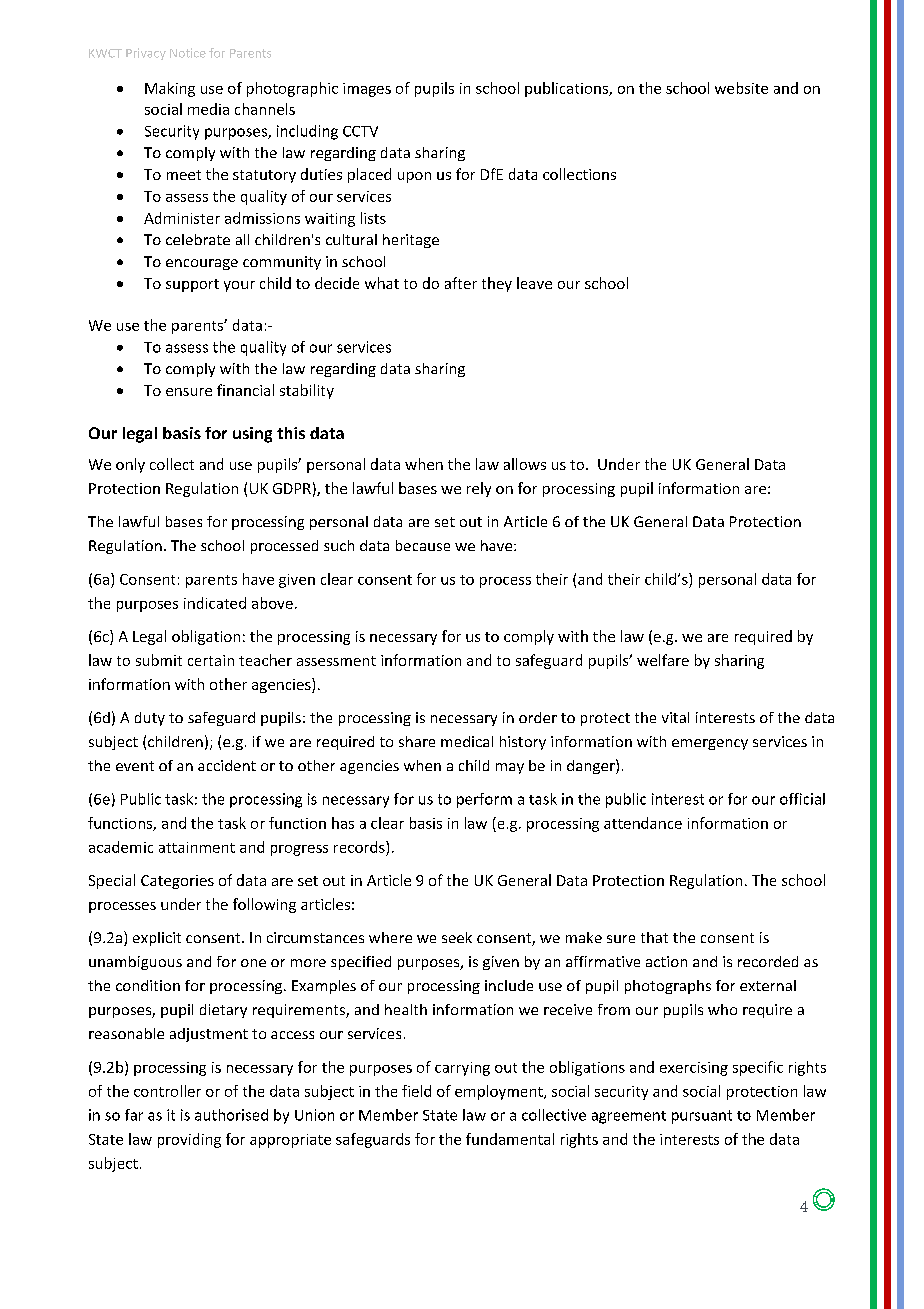 The height and width of the screenshot is (1309, 924). What do you see at coordinates (167, 1091) in the screenshot?
I see `controller` at bounding box center [167, 1091].
